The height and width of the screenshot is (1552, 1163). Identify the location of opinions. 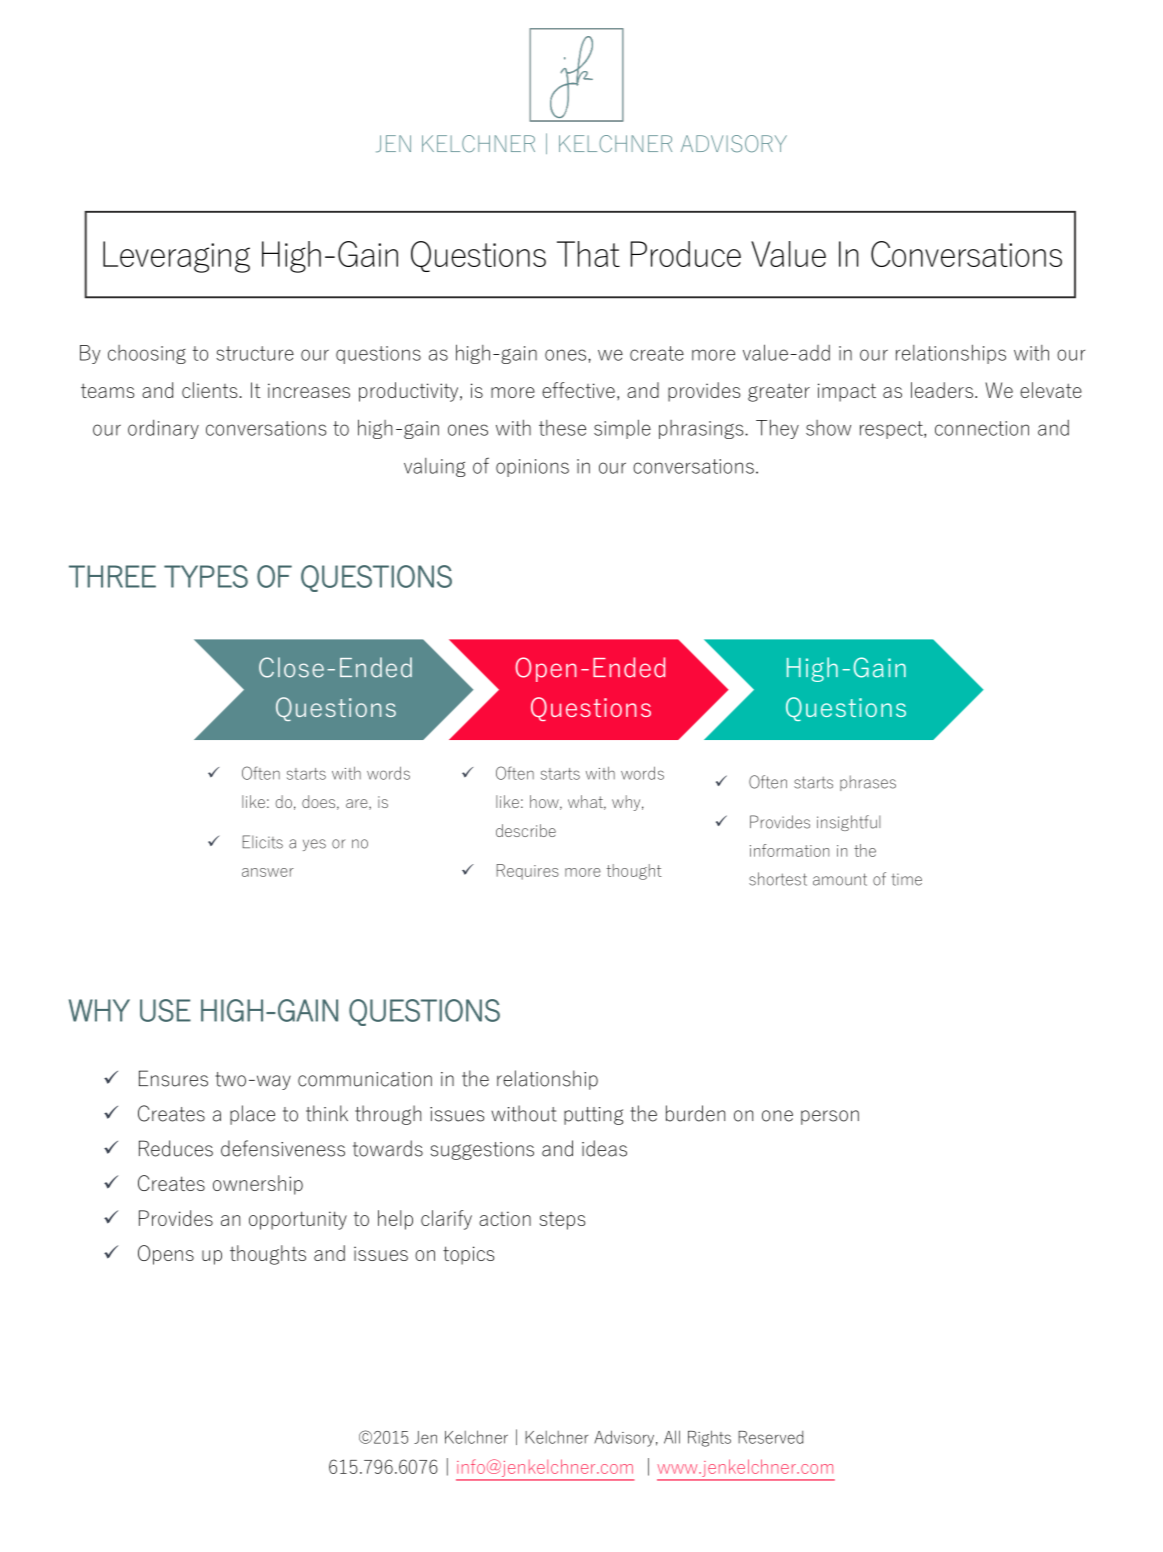
(532, 468).
